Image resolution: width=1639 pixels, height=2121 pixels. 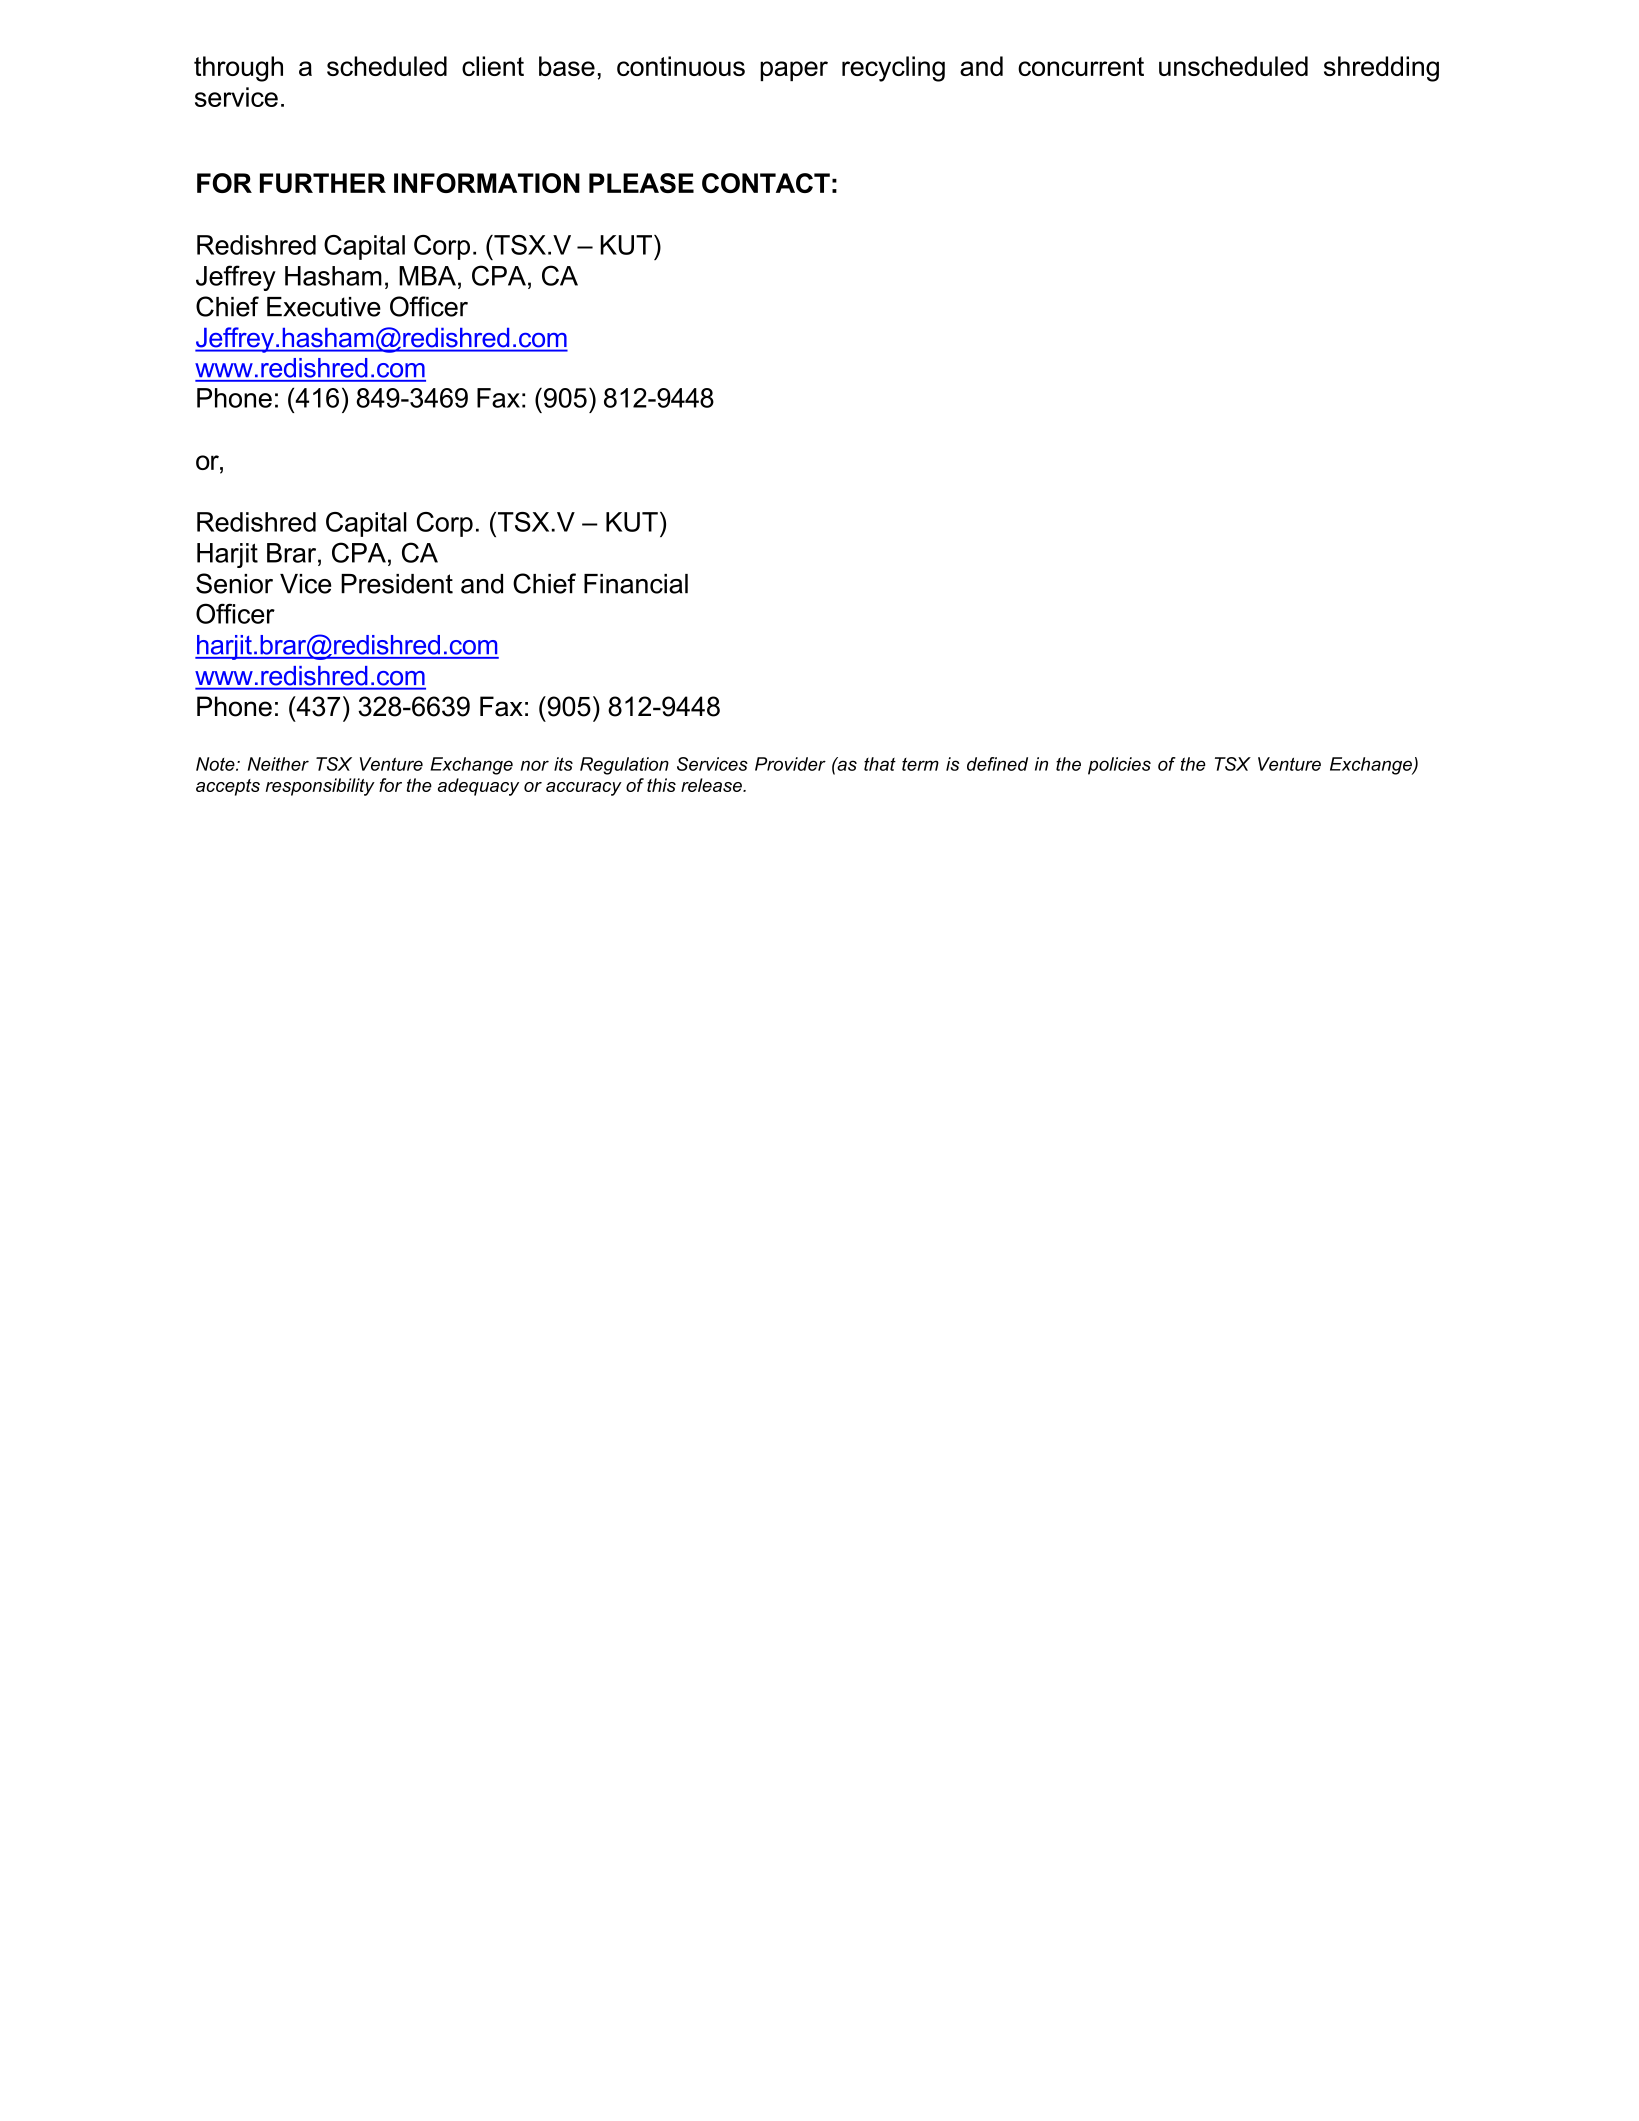 I want to click on Financial, so click(x=636, y=584).
